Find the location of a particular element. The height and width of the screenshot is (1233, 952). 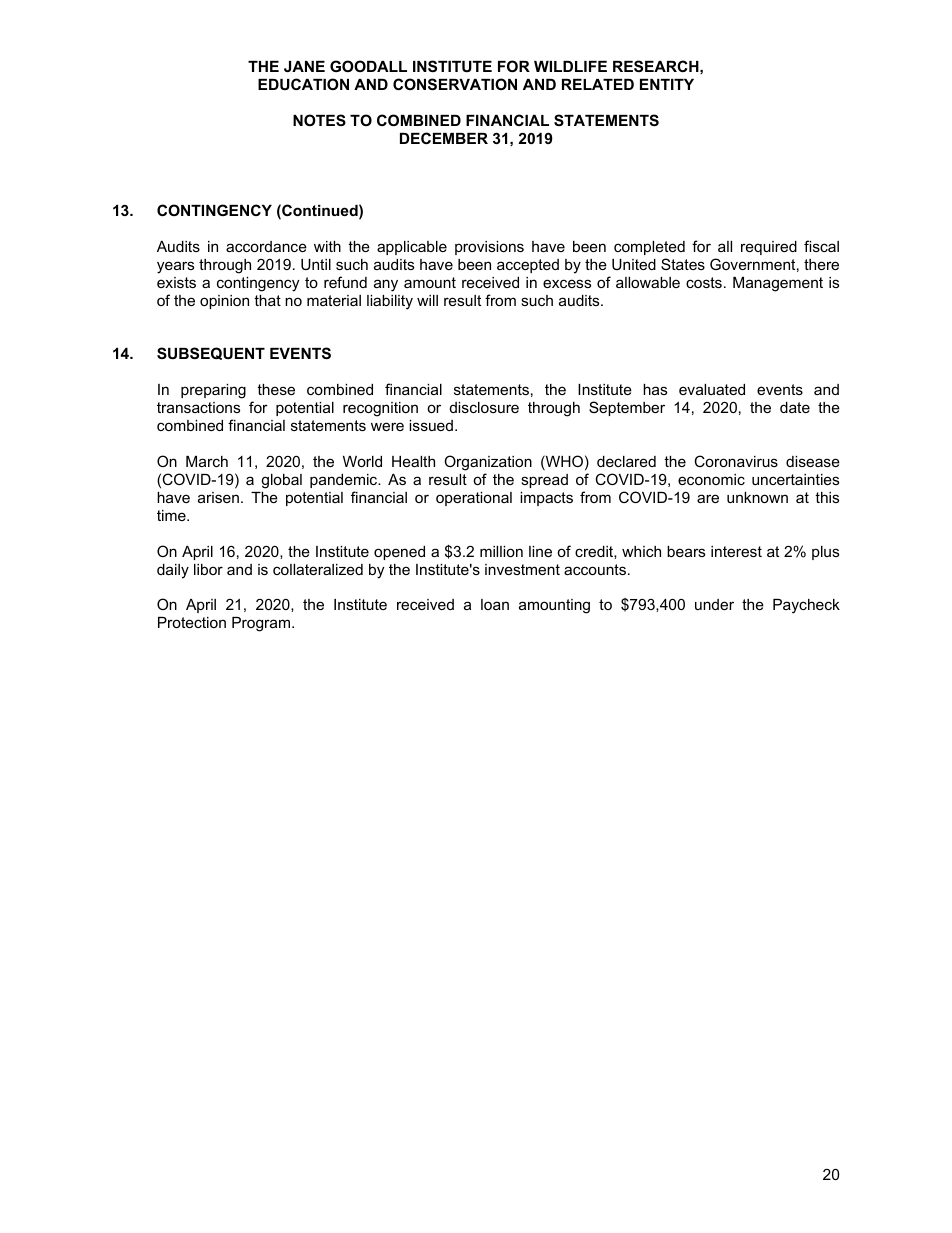

accordance is located at coordinates (266, 246).
